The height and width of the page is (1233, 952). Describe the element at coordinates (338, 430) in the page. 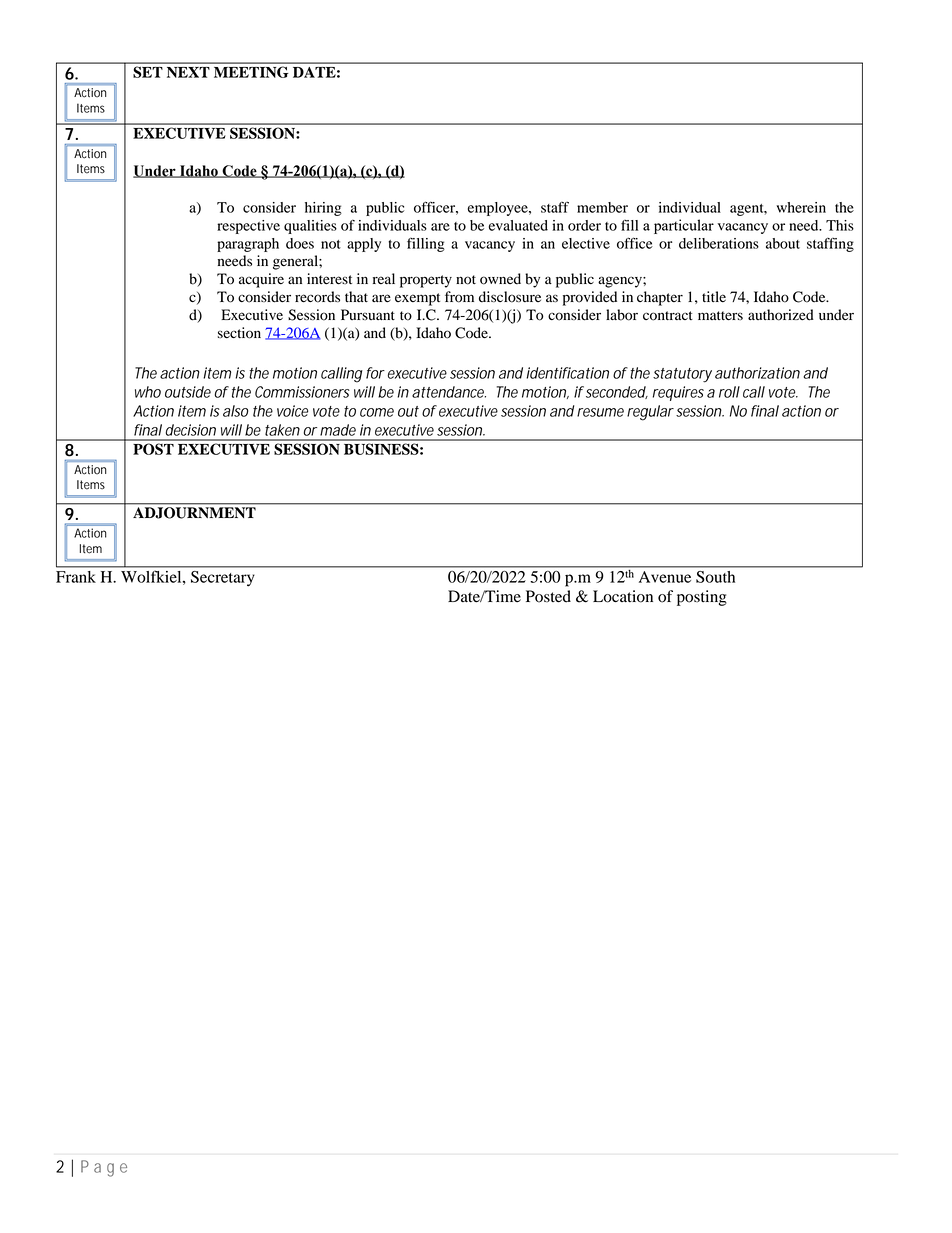

I see `made` at that location.
